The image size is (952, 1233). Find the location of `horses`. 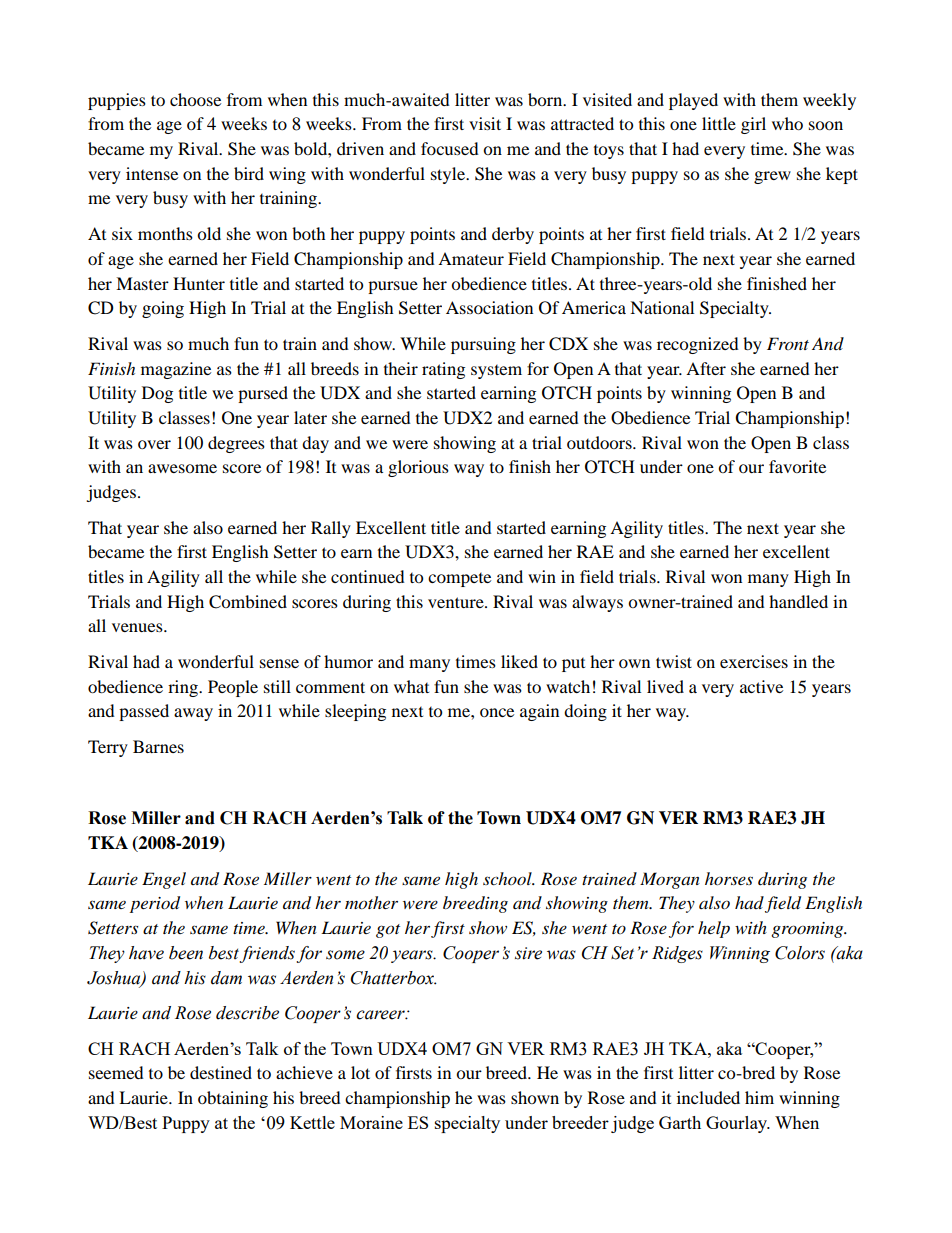

horses is located at coordinates (729, 878).
